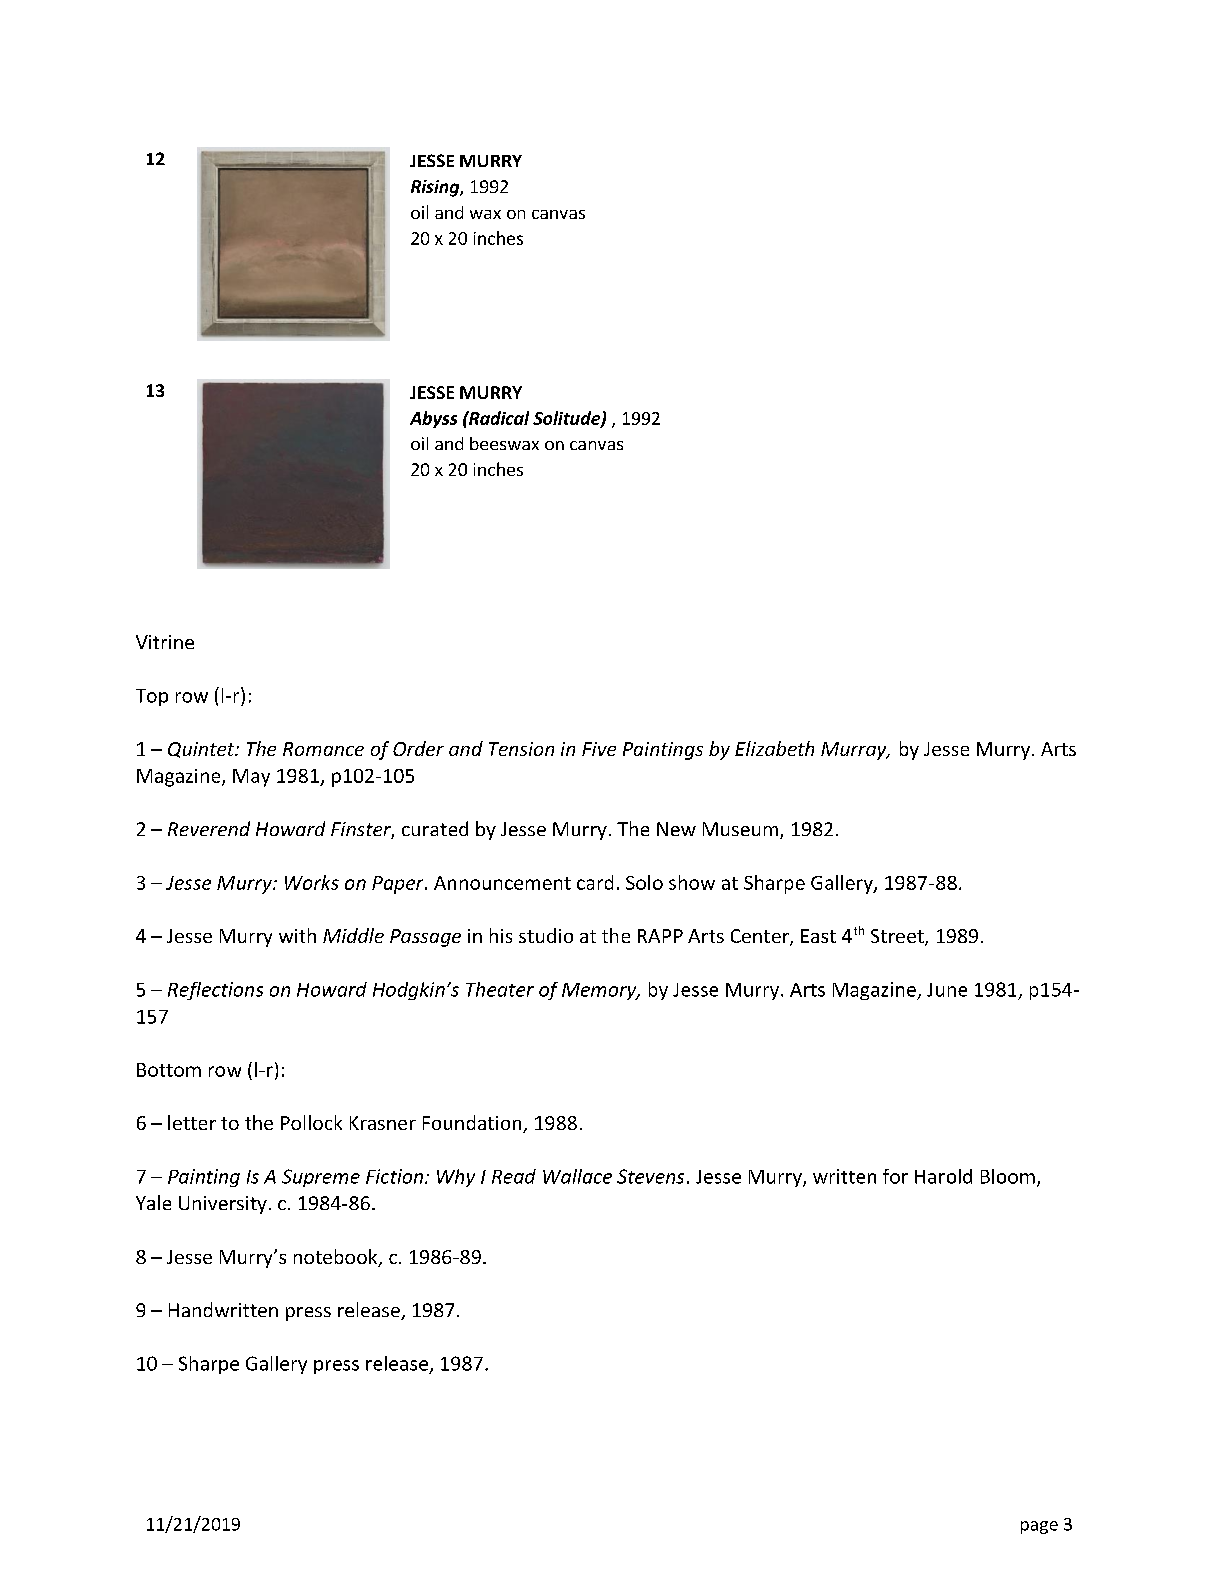 The height and width of the page is (1576, 1218). What do you see at coordinates (223, 1205) in the page?
I see `University` at bounding box center [223, 1205].
